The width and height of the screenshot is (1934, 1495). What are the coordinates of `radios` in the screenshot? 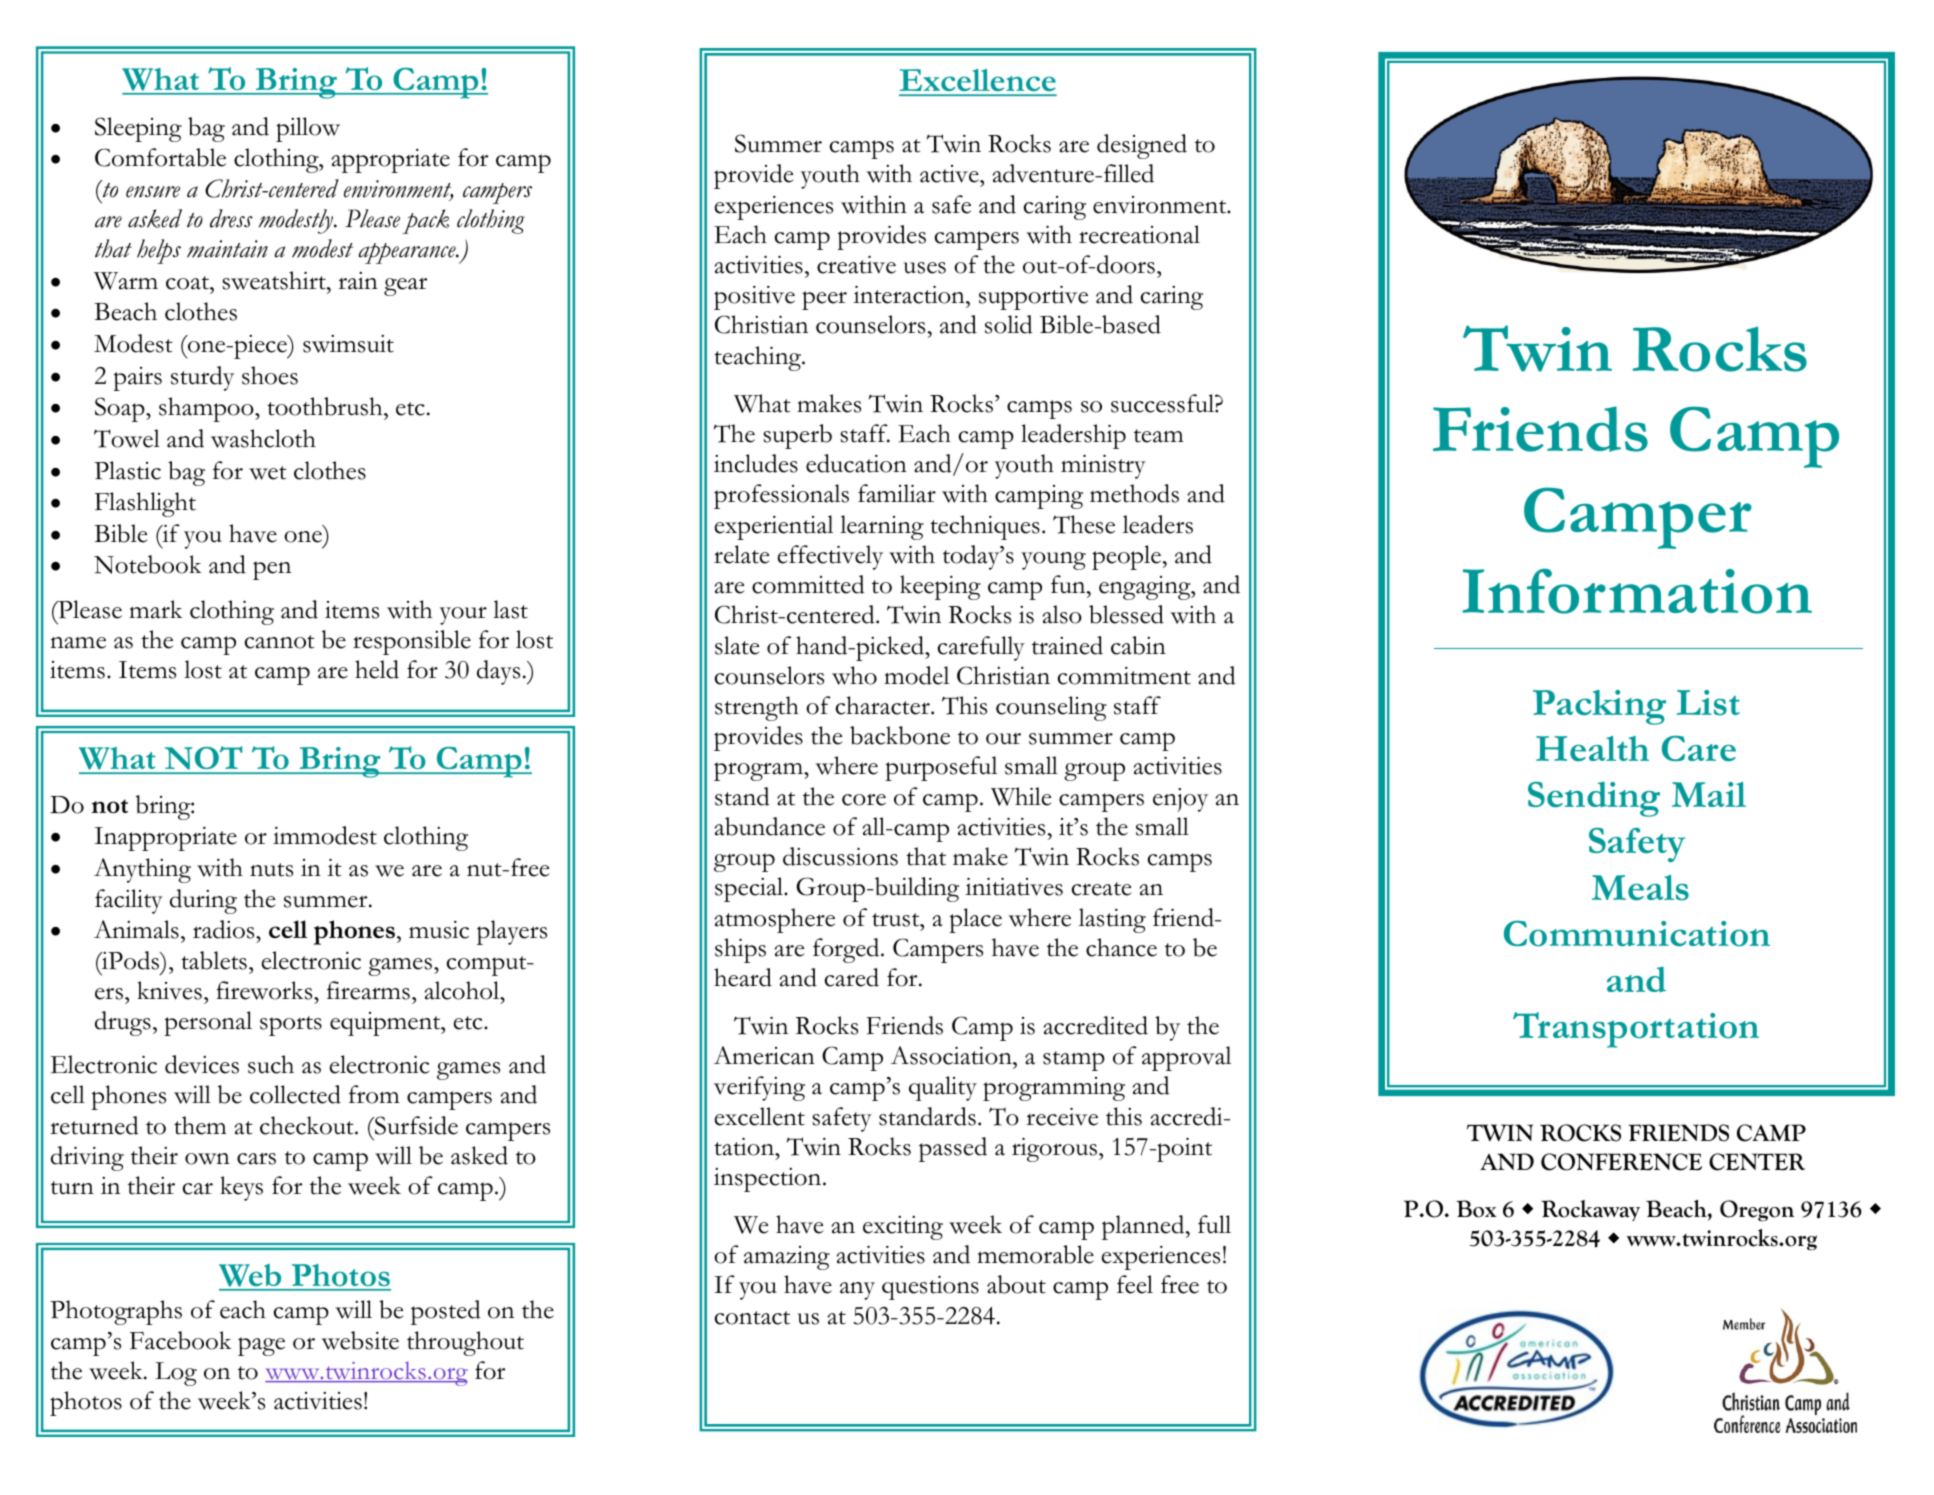 It's located at (225, 929).
